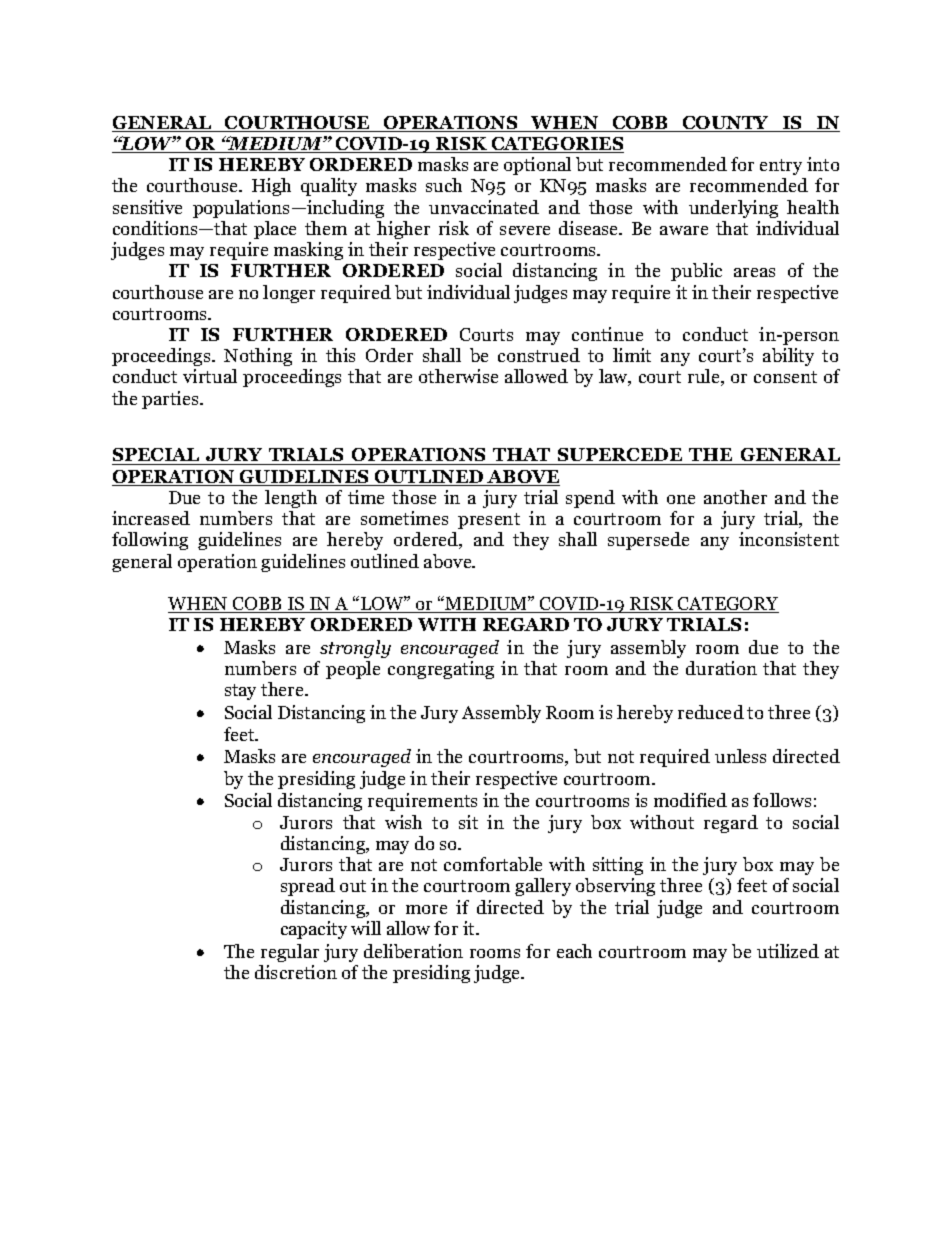 The width and height of the document is (952, 1233). What do you see at coordinates (458, 376) in the document?
I see `otherwise` at bounding box center [458, 376].
